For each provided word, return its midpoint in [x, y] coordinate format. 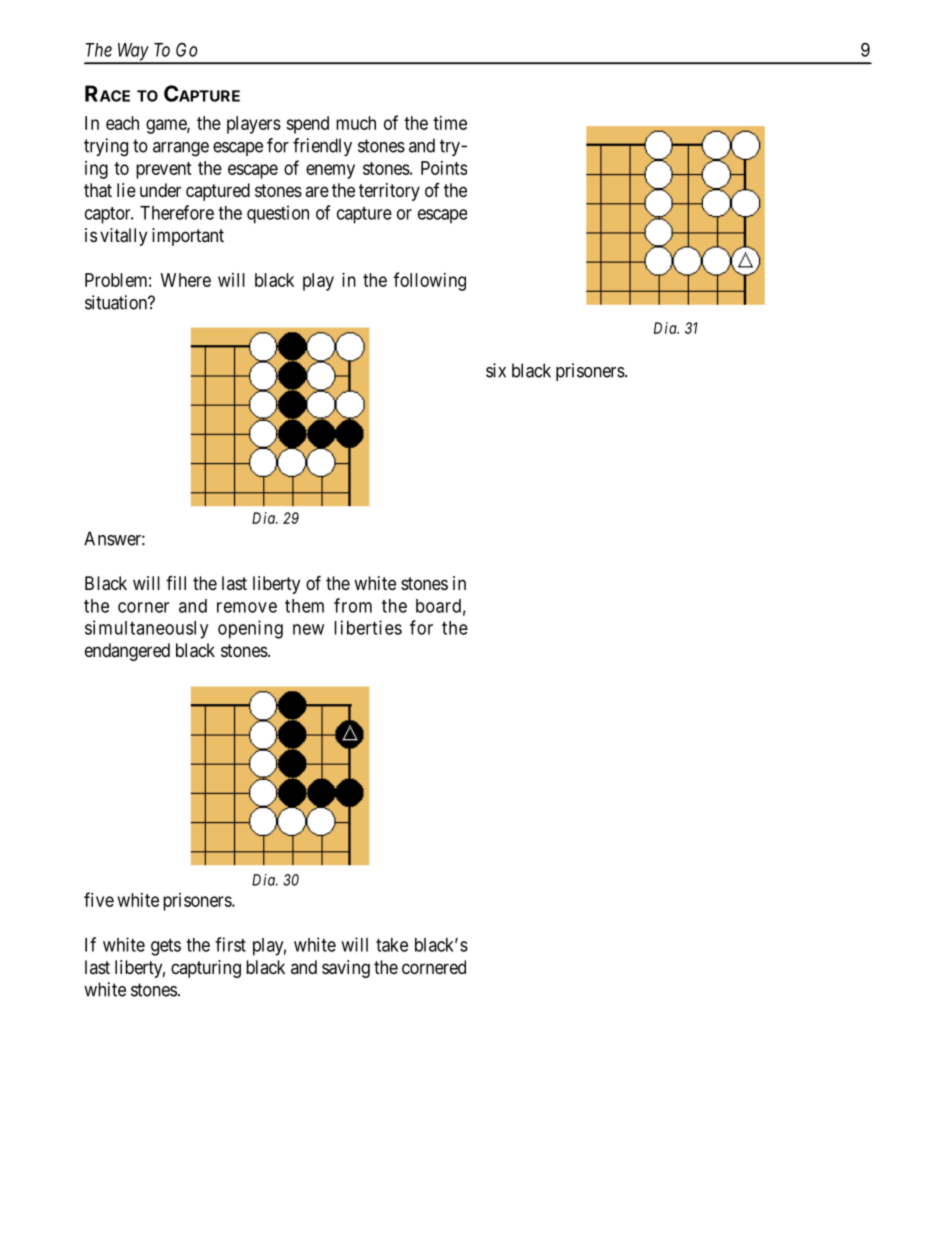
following [429, 281]
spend [307, 125]
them [304, 606]
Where [186, 280]
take [392, 945]
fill [176, 583]
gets [166, 947]
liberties [368, 627]
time [450, 123]
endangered [127, 652]
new [308, 629]
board [438, 606]
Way [132, 53]
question [278, 214]
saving [346, 969]
